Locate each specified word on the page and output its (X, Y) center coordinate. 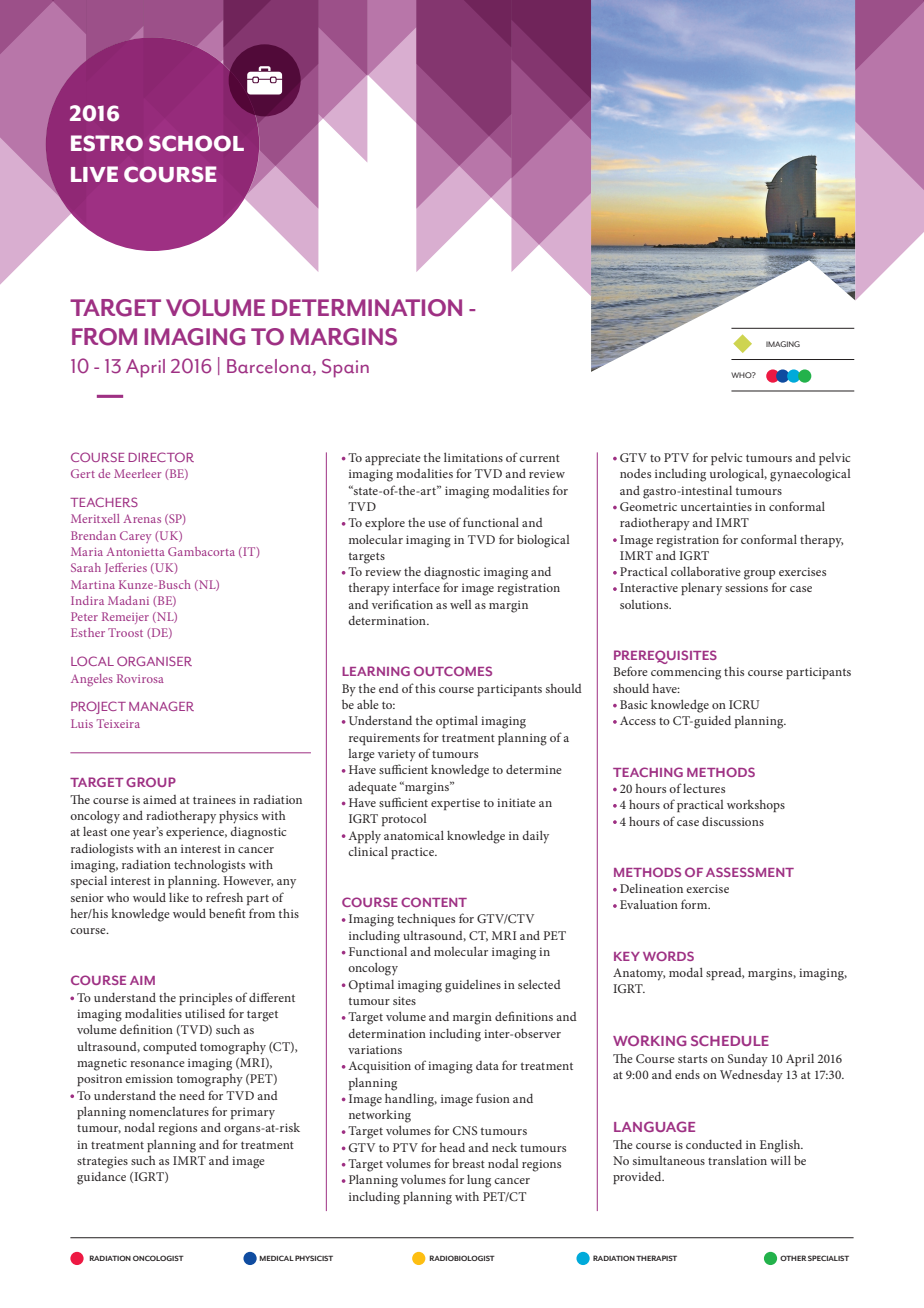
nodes (635, 473)
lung (479, 1181)
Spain (345, 368)
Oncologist (158, 1258)
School (196, 143)
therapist (656, 1258)
